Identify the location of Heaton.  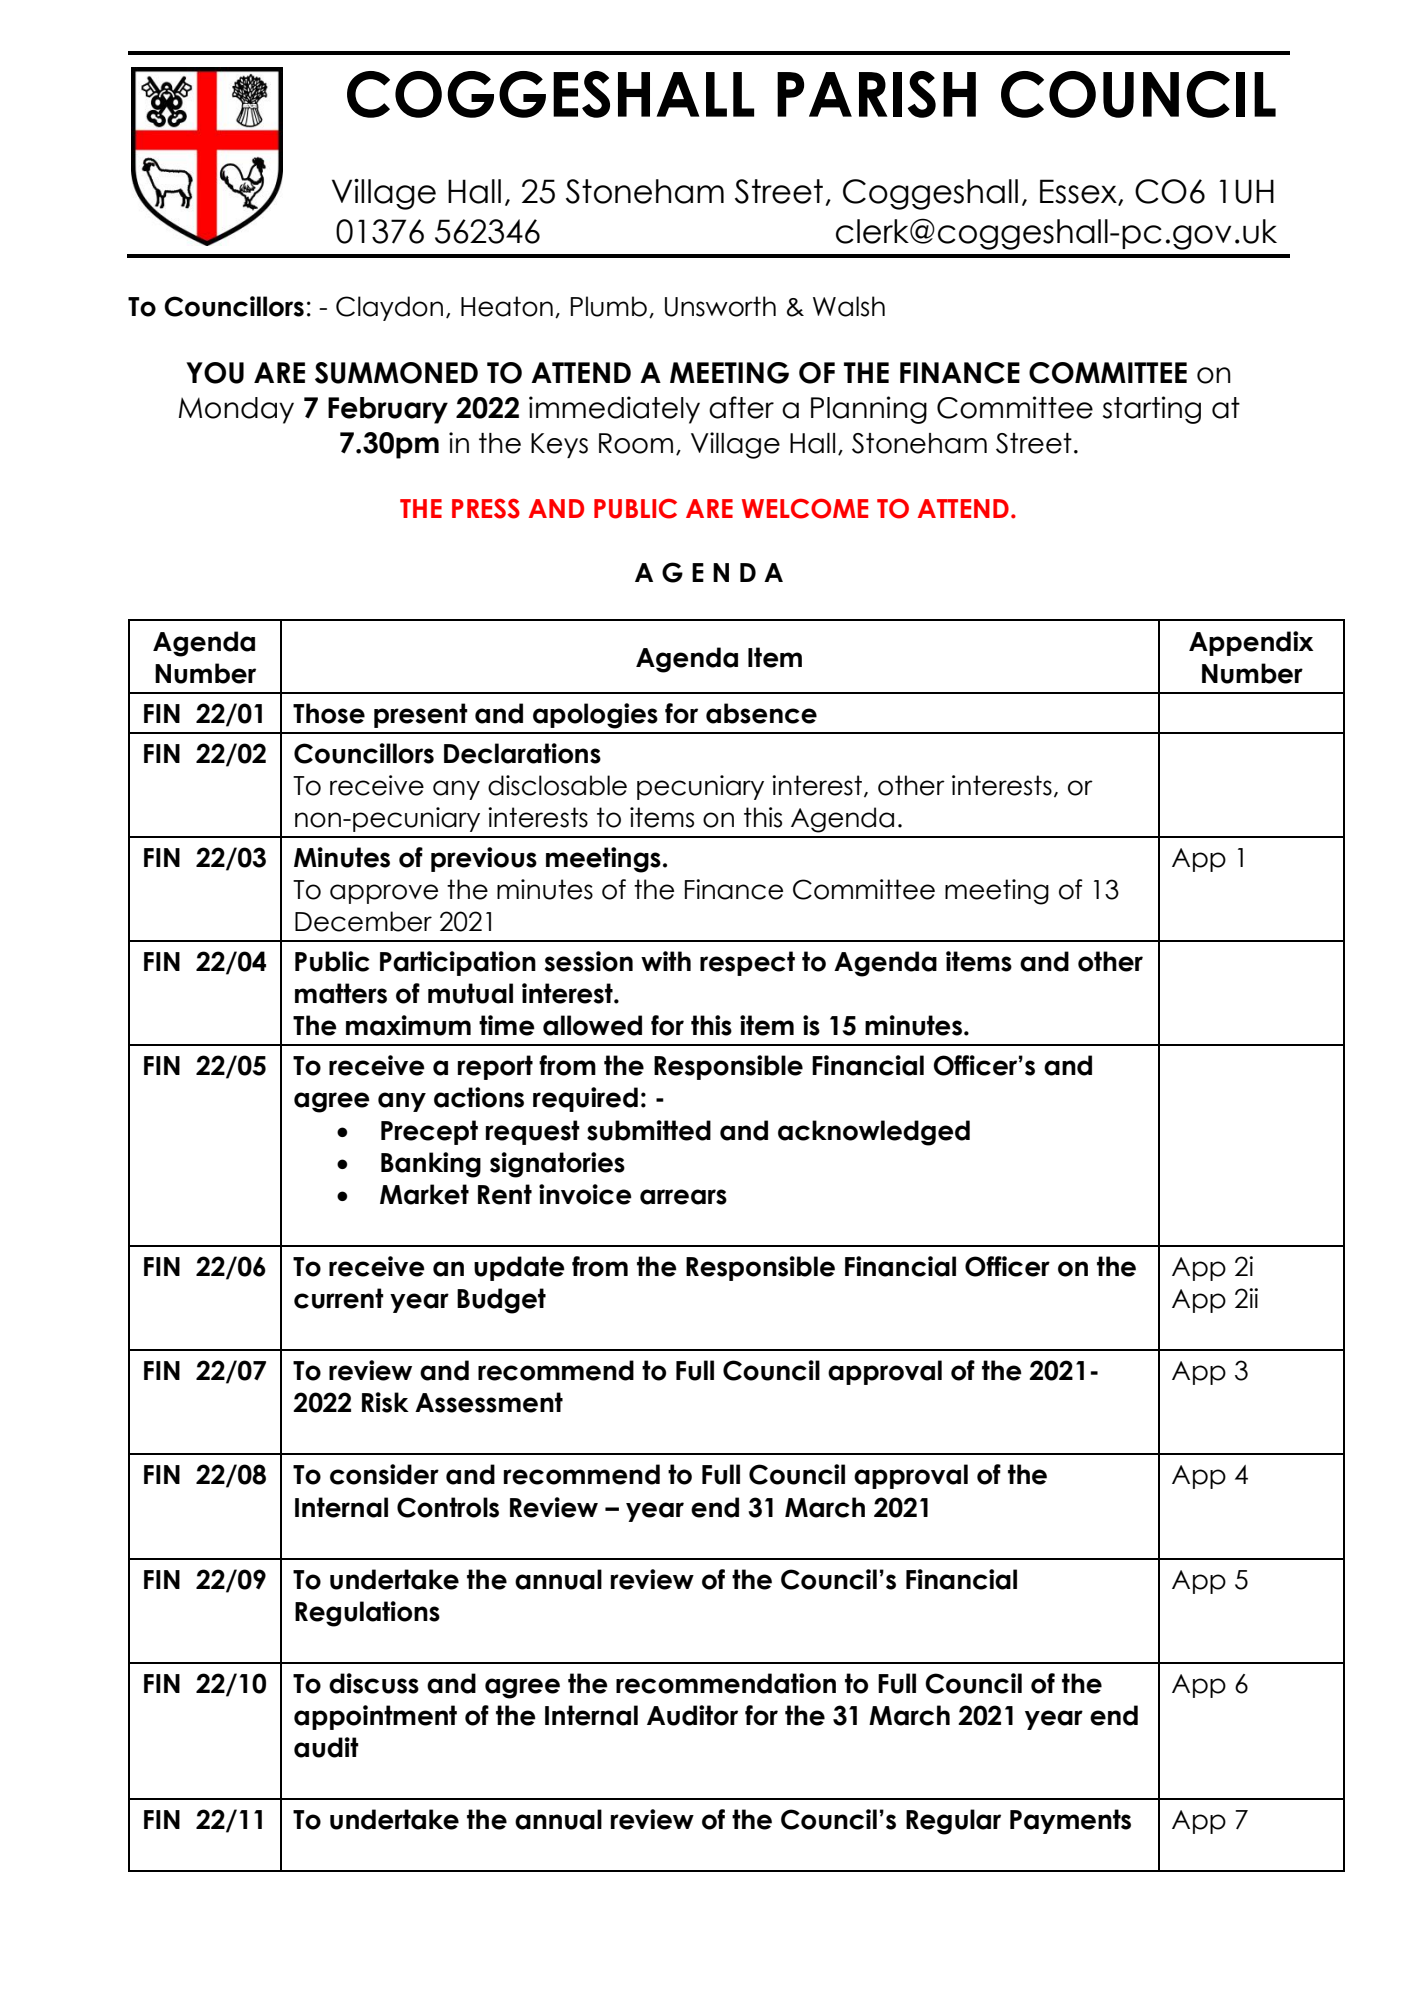
(507, 306).
